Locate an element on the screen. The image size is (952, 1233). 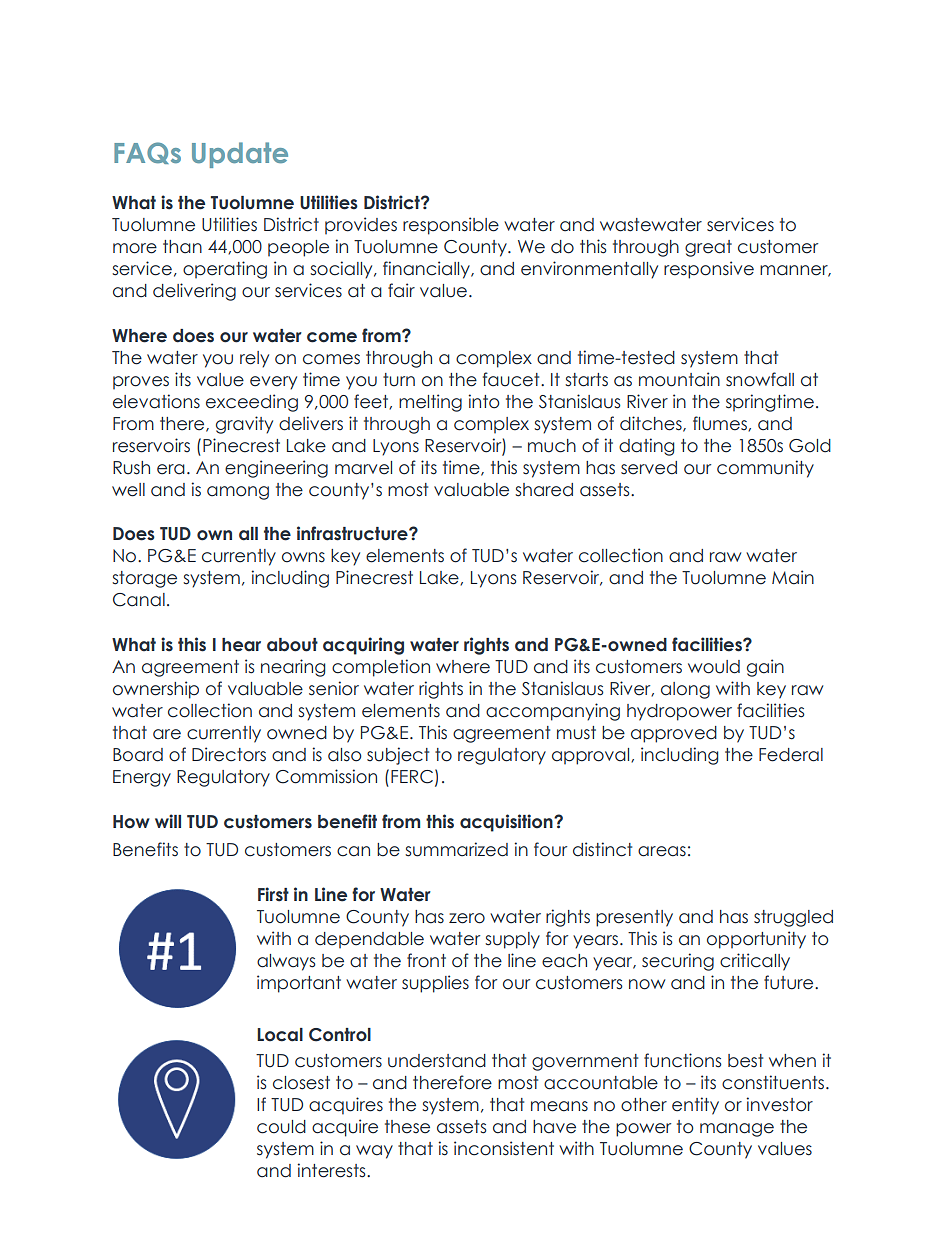
into is located at coordinates (484, 401).
